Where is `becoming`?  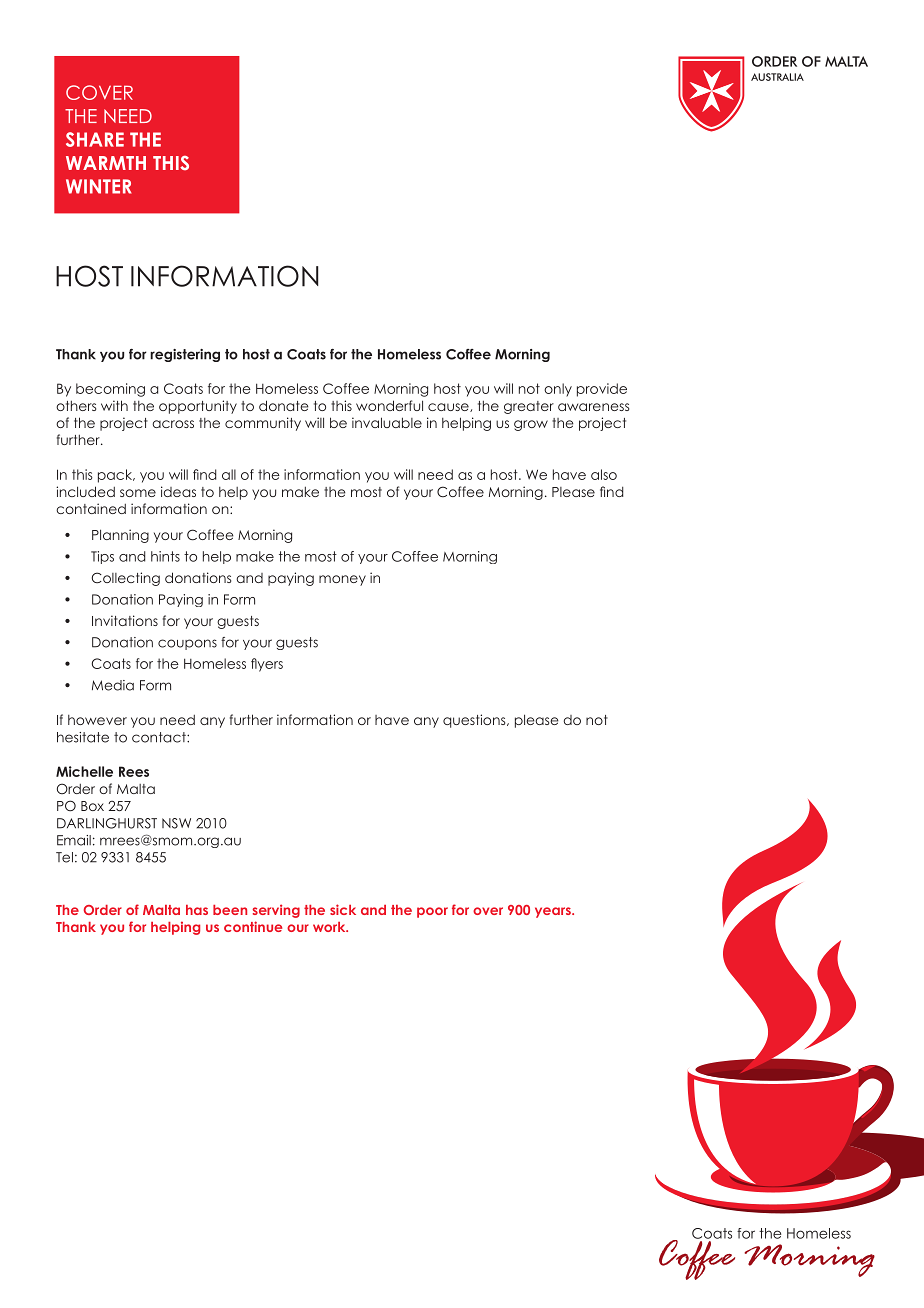
becoming is located at coordinates (110, 390).
